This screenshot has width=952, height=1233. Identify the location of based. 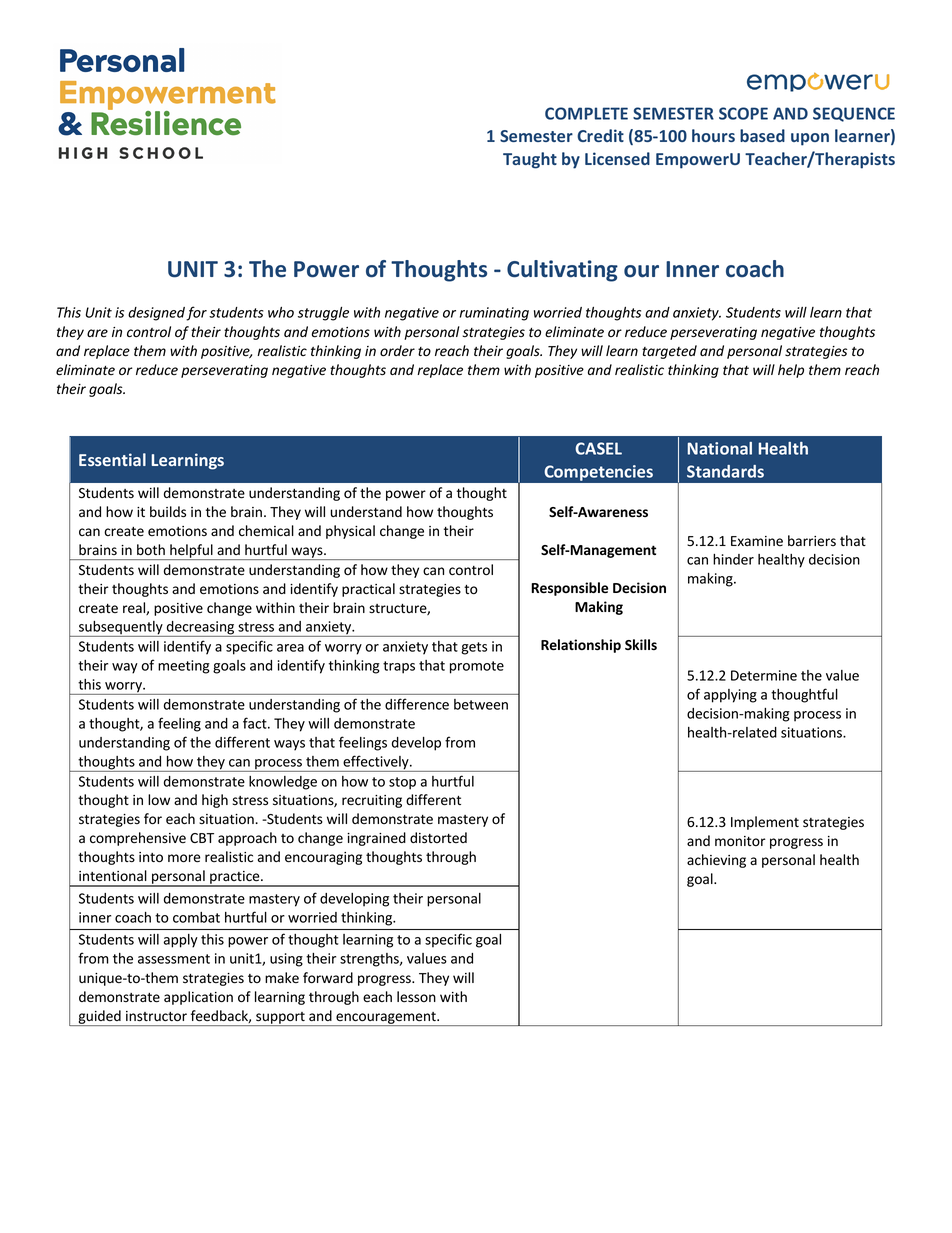
(762, 135).
